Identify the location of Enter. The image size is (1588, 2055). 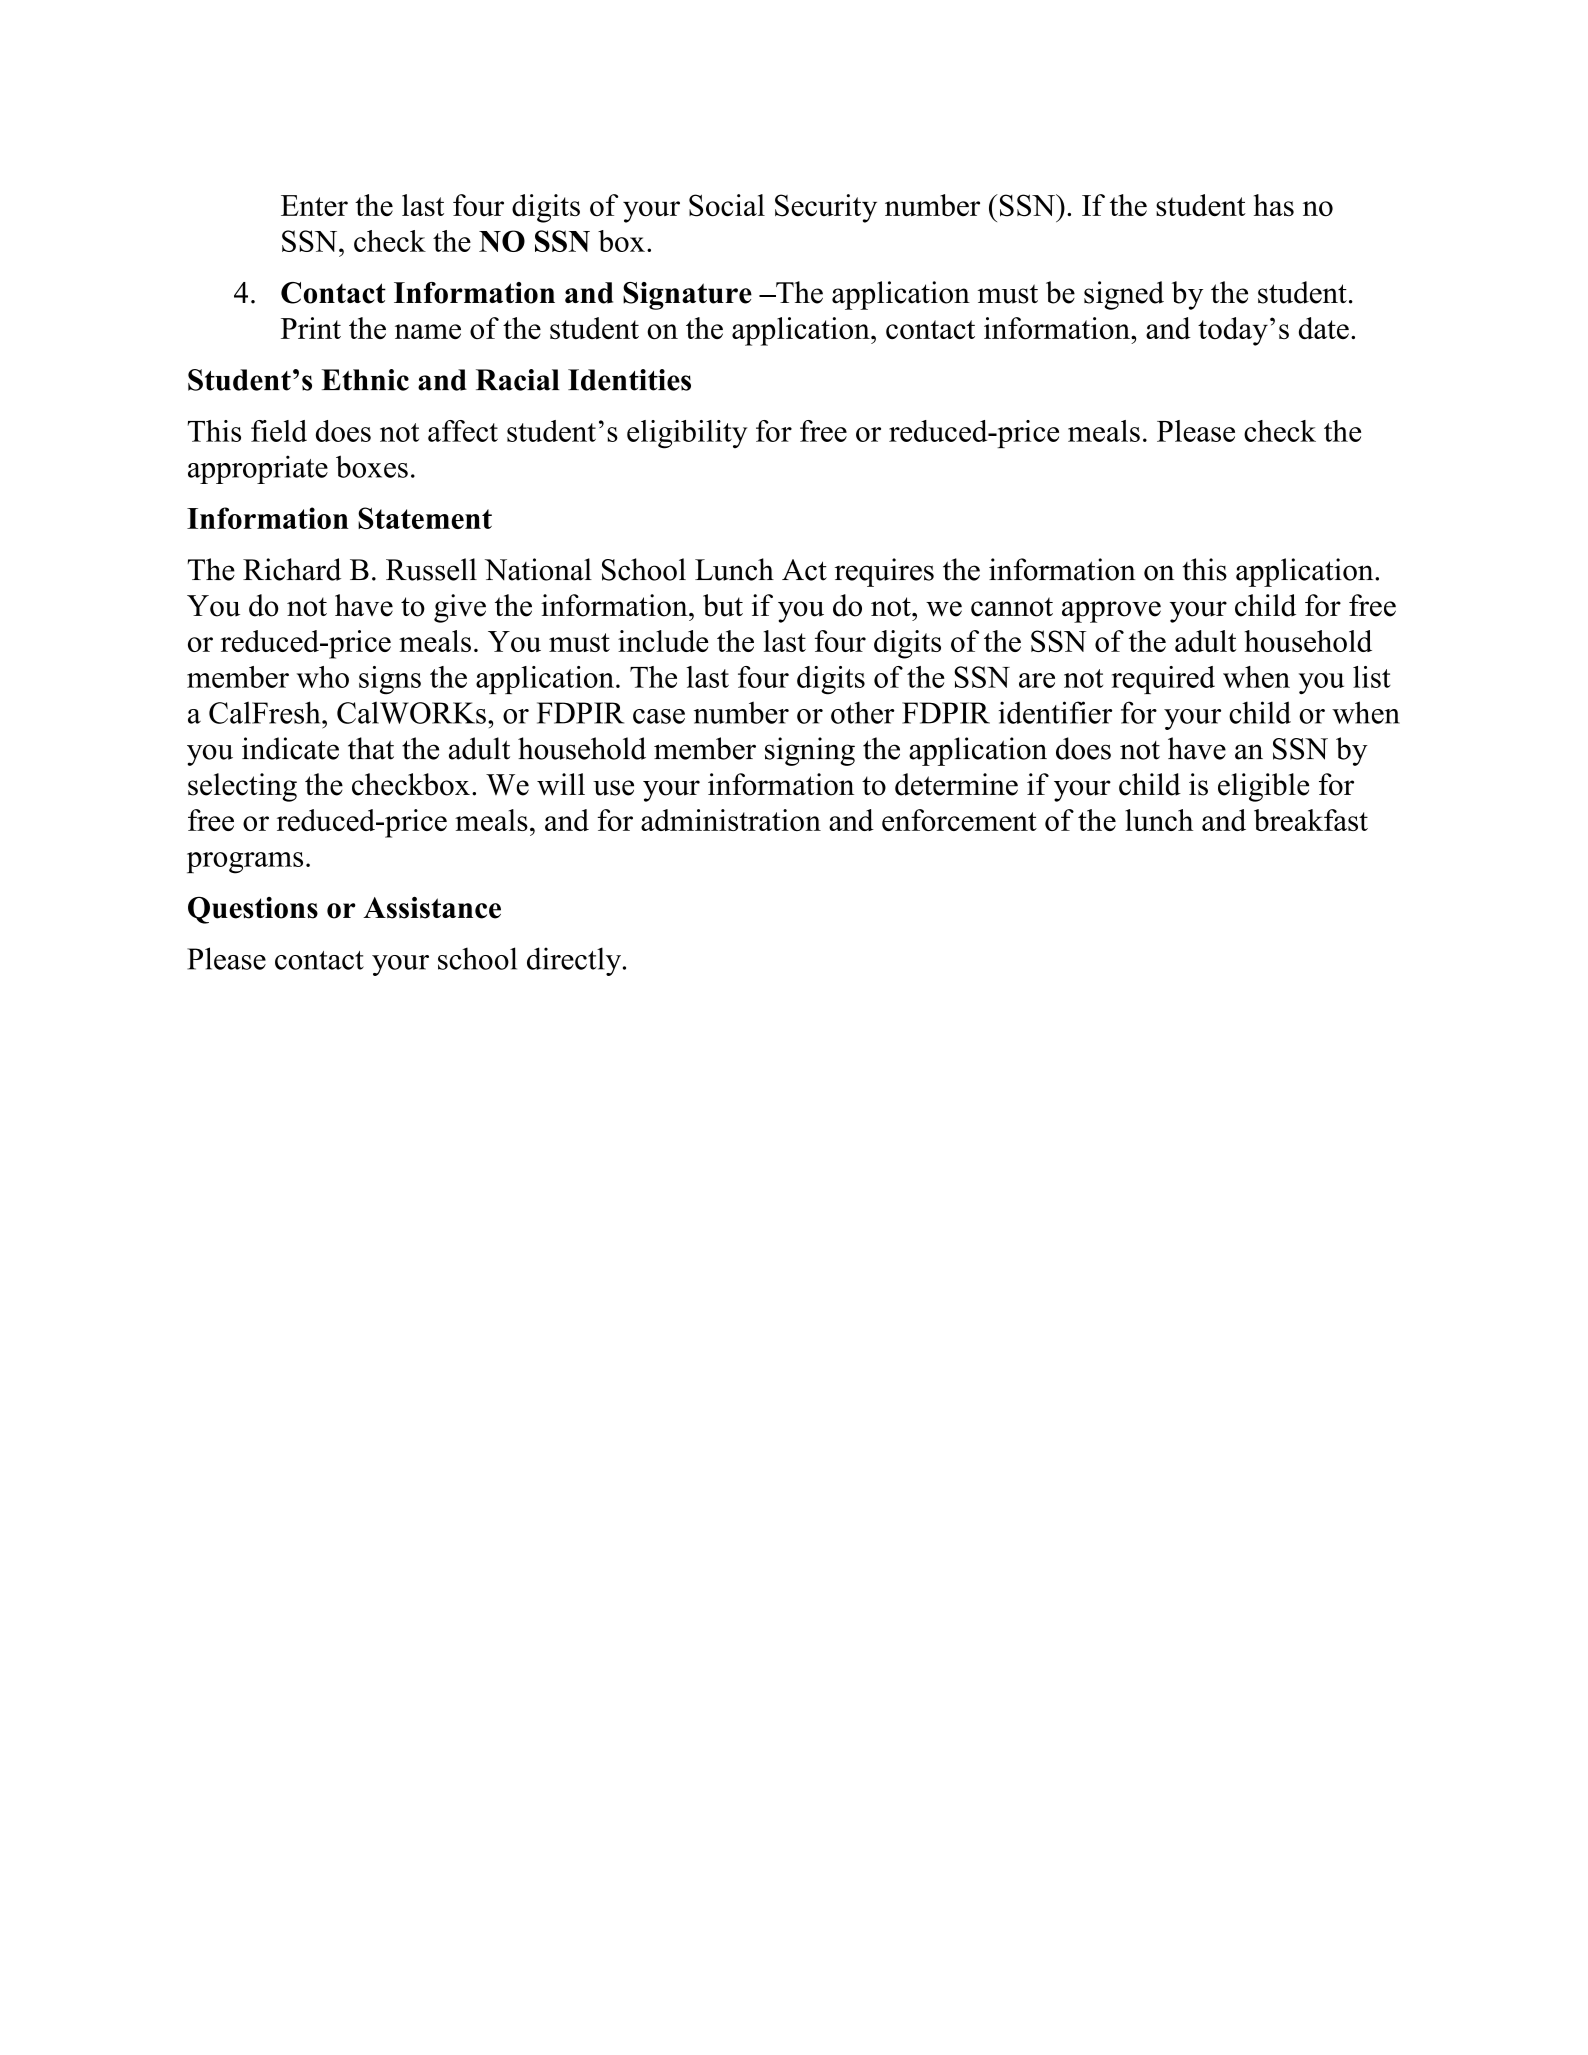
(314, 205).
